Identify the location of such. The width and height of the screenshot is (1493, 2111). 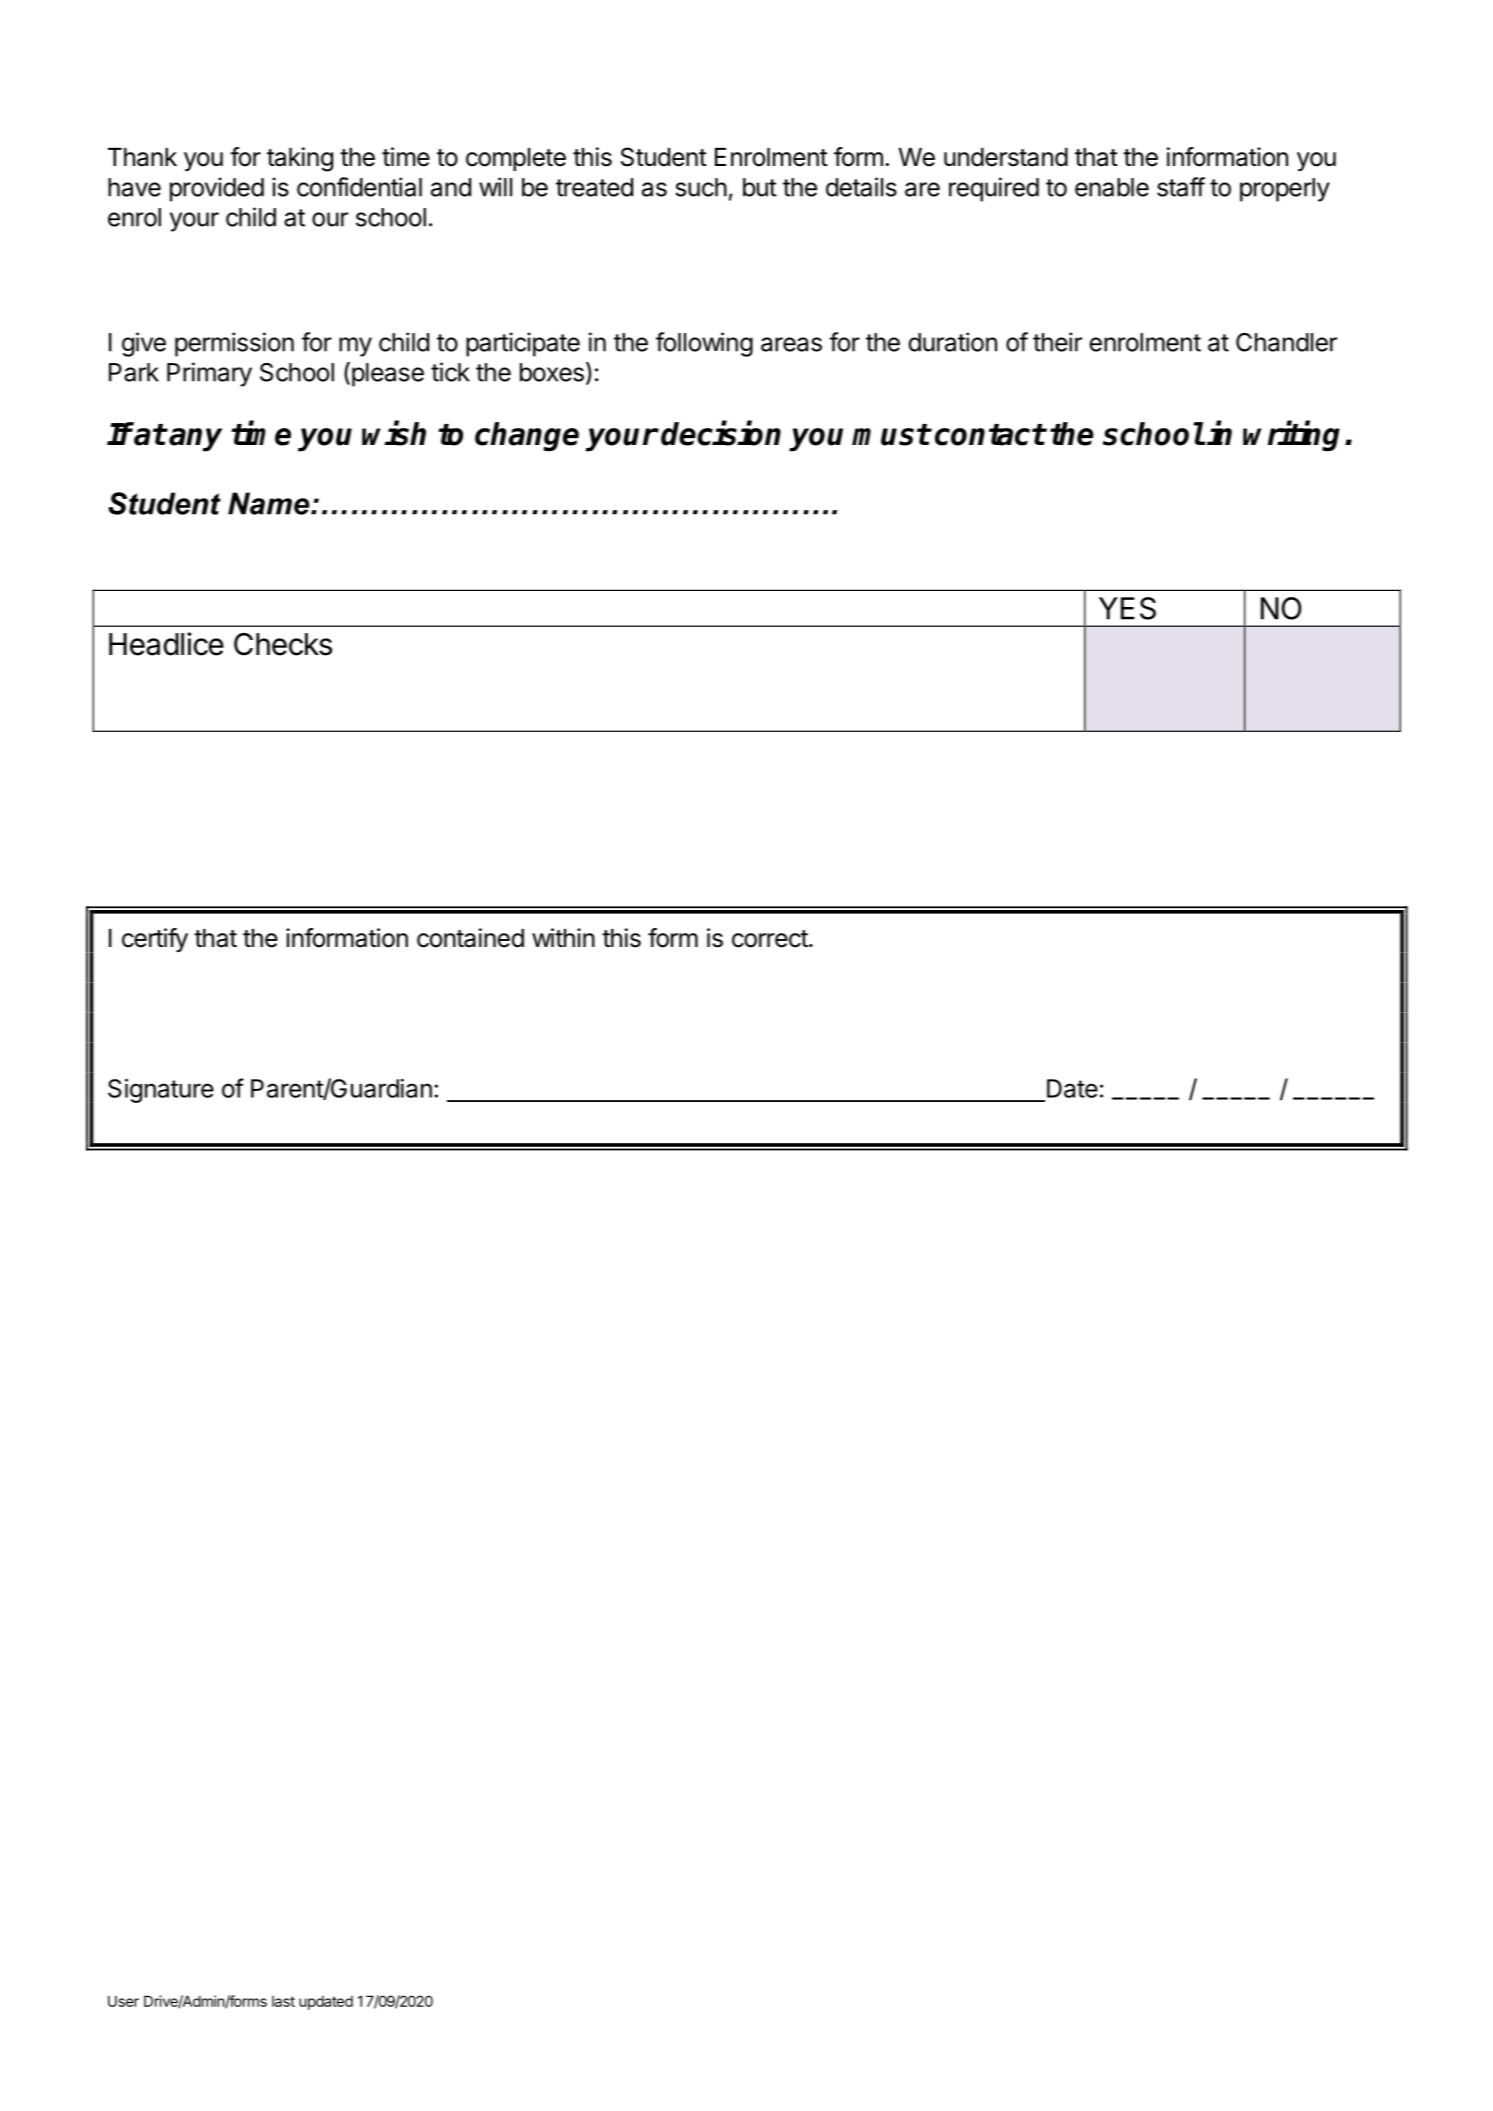
(701, 187).
